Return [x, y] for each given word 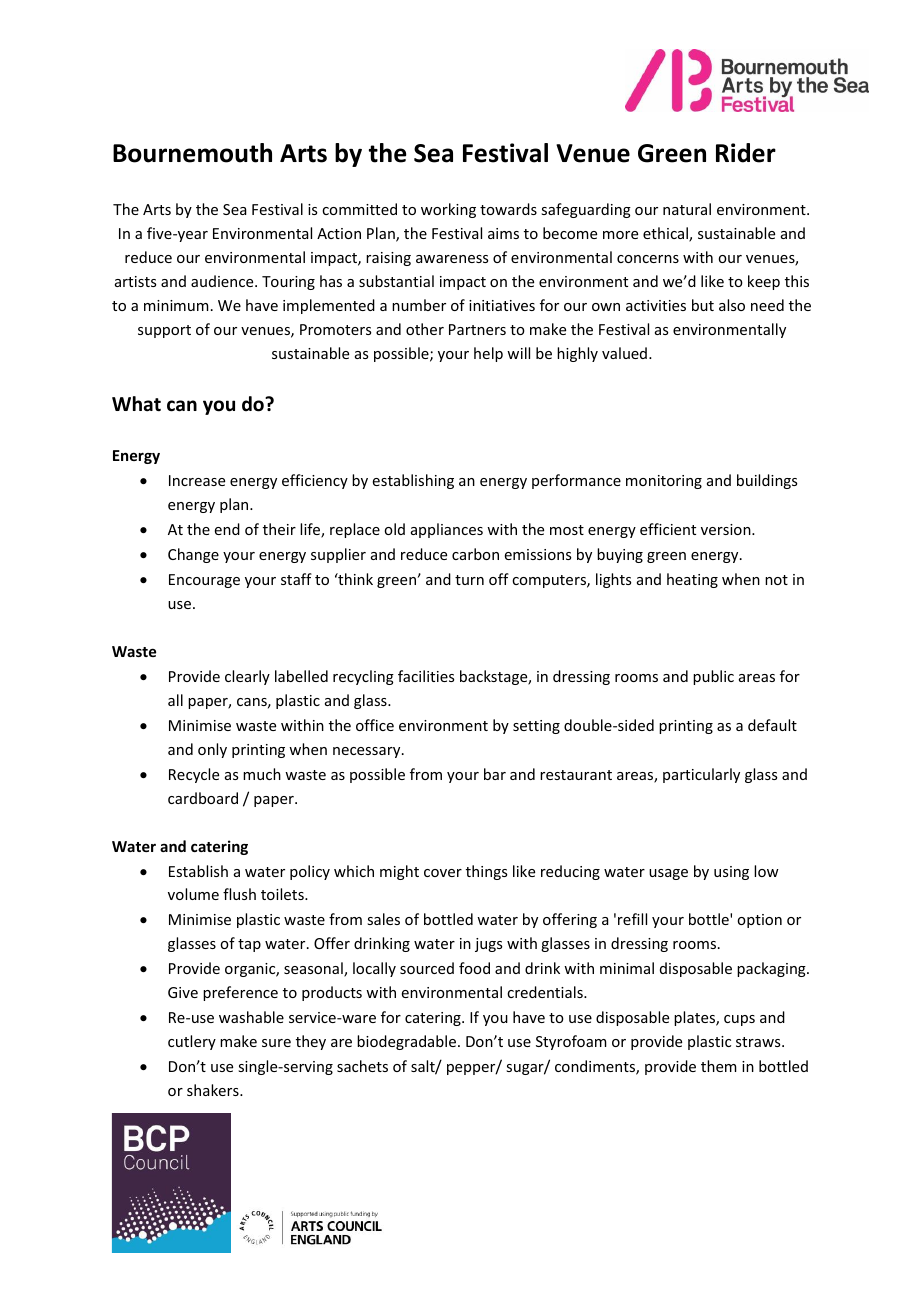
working [448, 210]
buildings [767, 481]
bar [495, 774]
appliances [447, 530]
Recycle [194, 775]
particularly [701, 775]
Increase [197, 480]
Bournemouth [192, 153]
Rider [746, 153]
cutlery [192, 1042]
